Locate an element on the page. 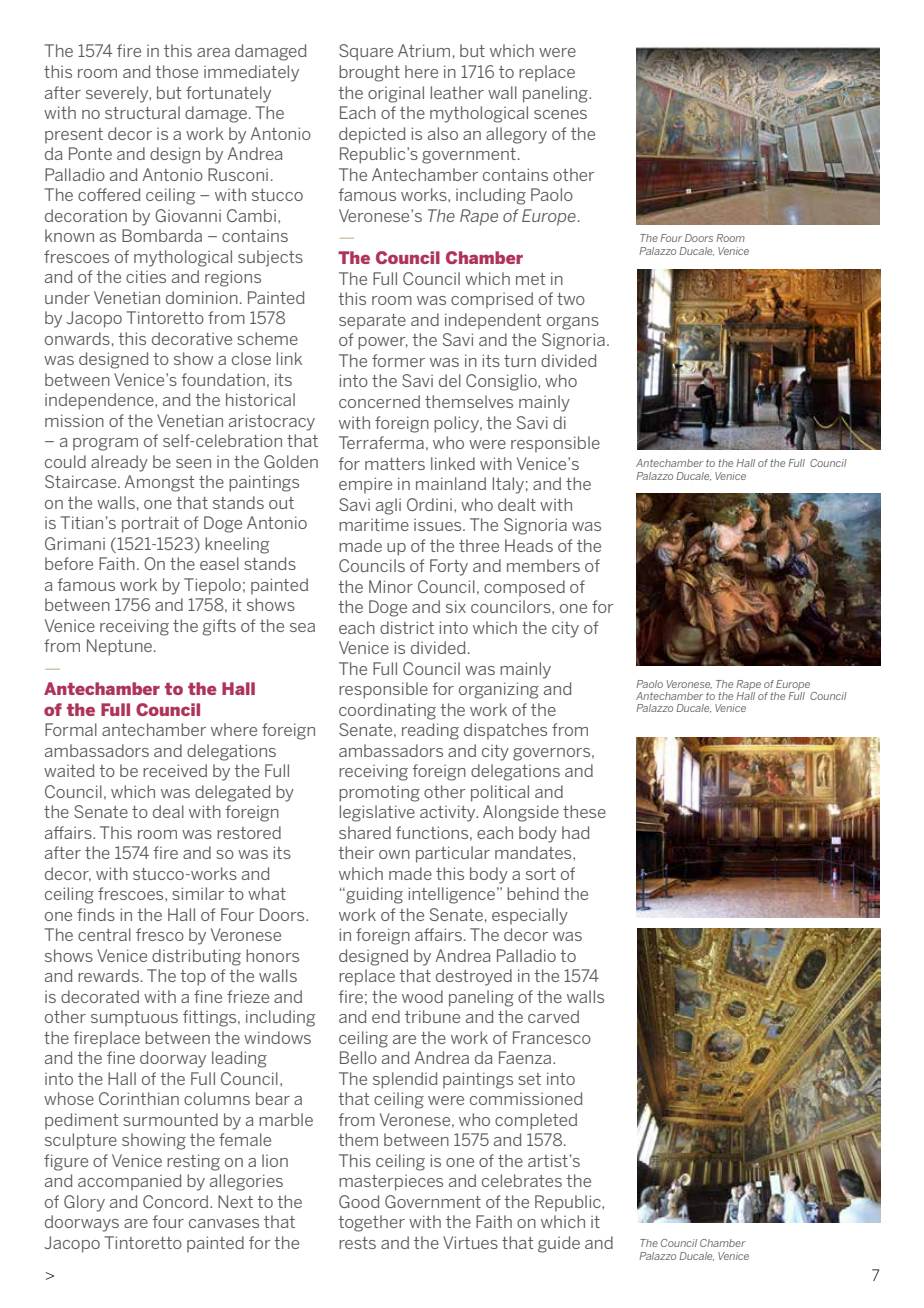 The image size is (924, 1308). Golden is located at coordinates (291, 461).
